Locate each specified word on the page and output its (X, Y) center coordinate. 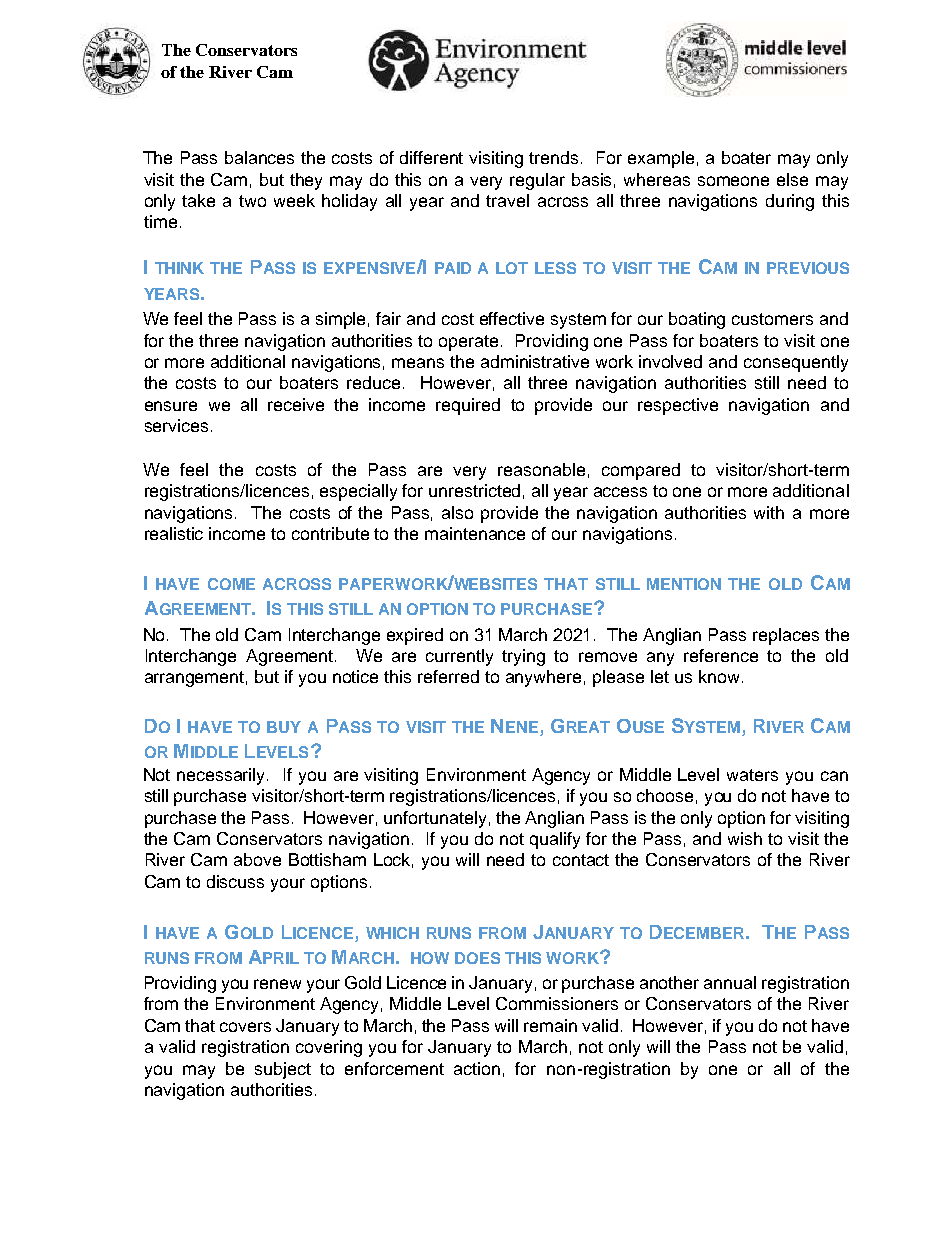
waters (752, 775)
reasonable (541, 469)
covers (245, 1027)
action (477, 1068)
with (769, 512)
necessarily (222, 776)
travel (507, 200)
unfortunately (435, 819)
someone (733, 181)
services (176, 425)
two (252, 201)
